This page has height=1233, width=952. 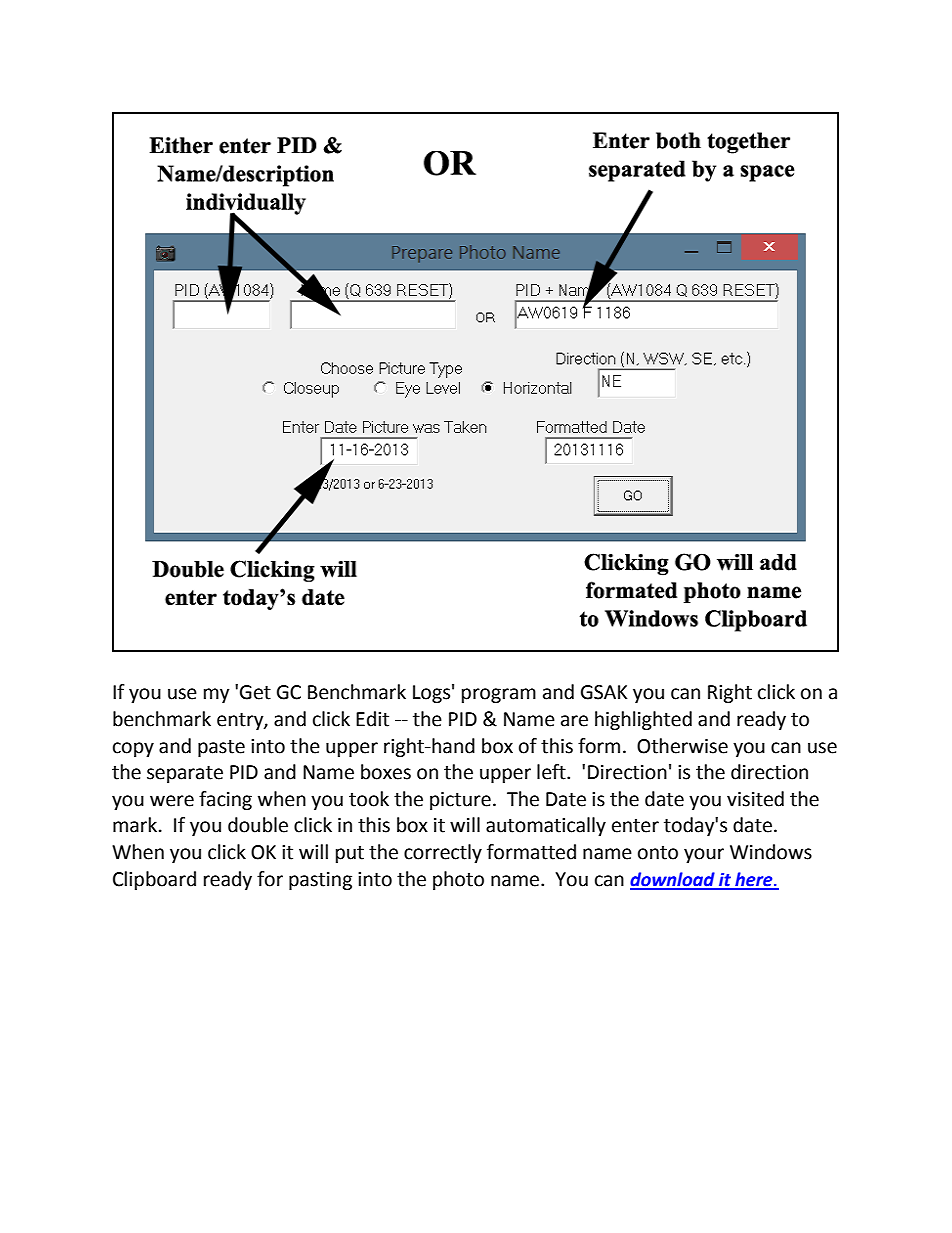 What do you see at coordinates (320, 881) in the page?
I see `pasting` at bounding box center [320, 881].
